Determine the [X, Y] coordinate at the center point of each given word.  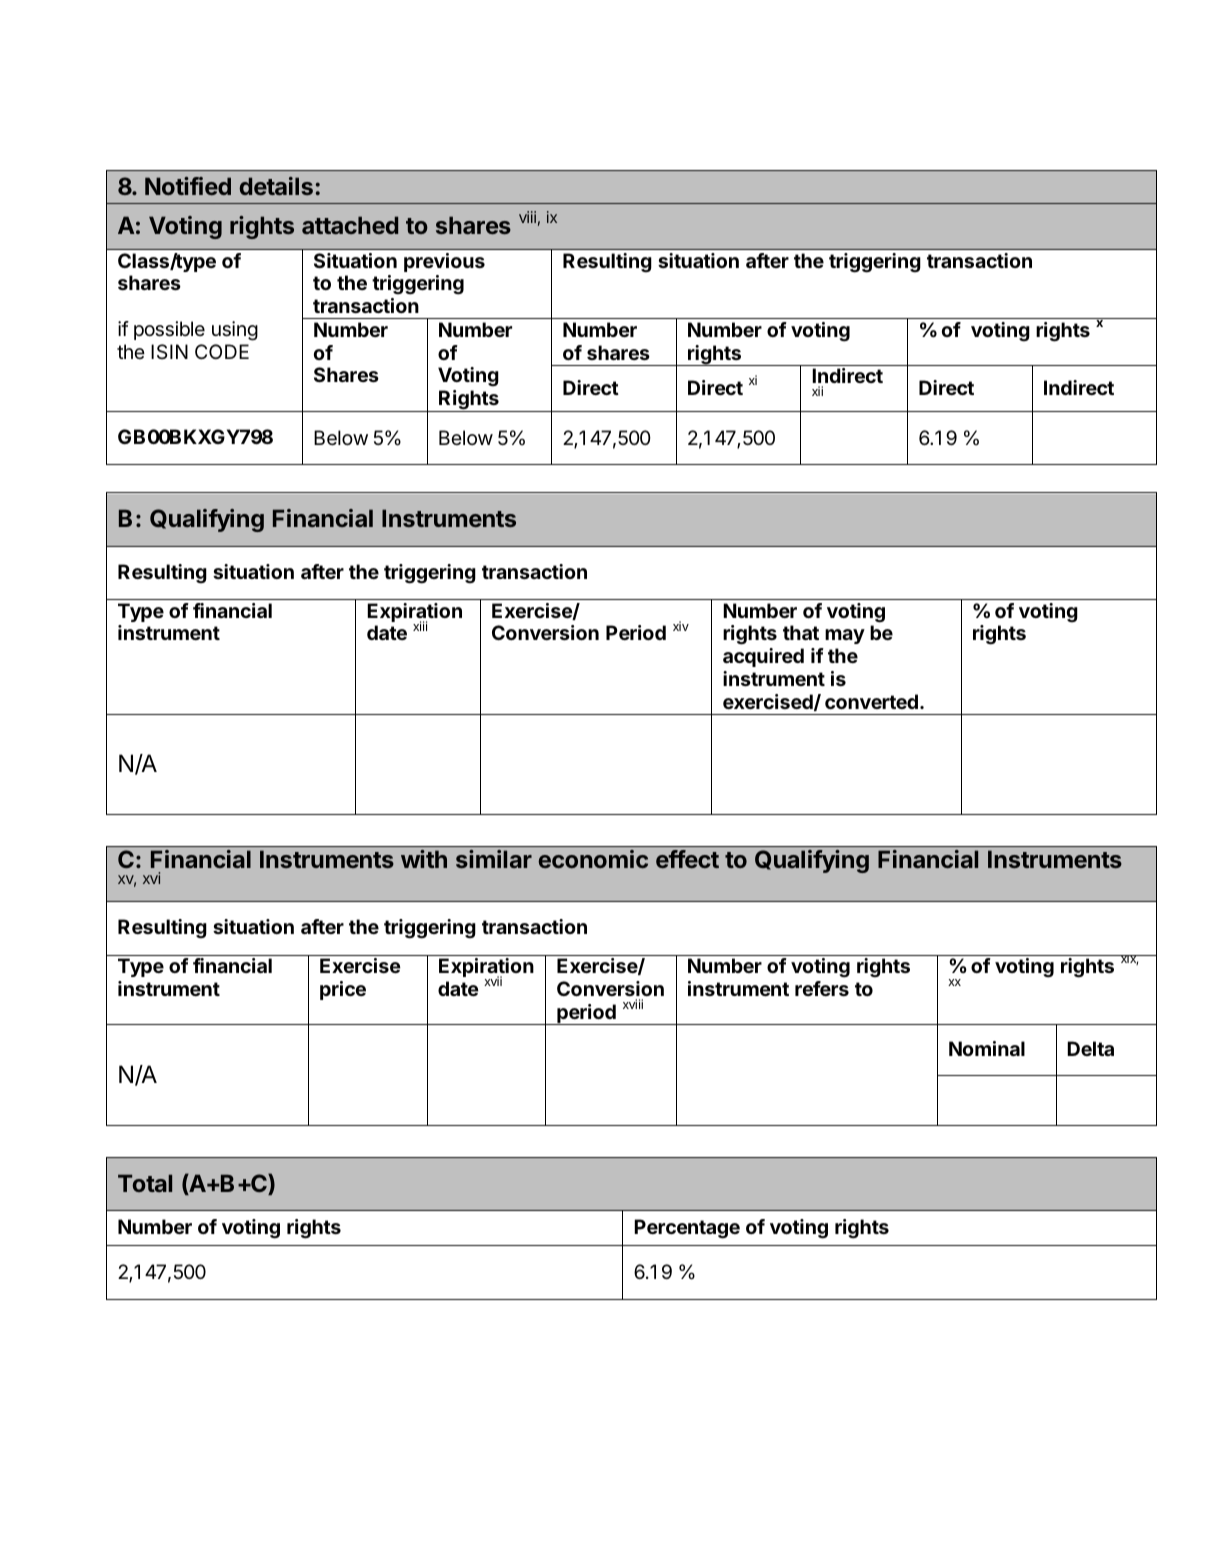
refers [822, 988]
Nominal [987, 1048]
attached [350, 225]
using [235, 331]
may [845, 636]
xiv [681, 626]
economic [593, 859]
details [276, 186]
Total [145, 1183]
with [424, 859]
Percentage [687, 1229]
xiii [420, 626]
